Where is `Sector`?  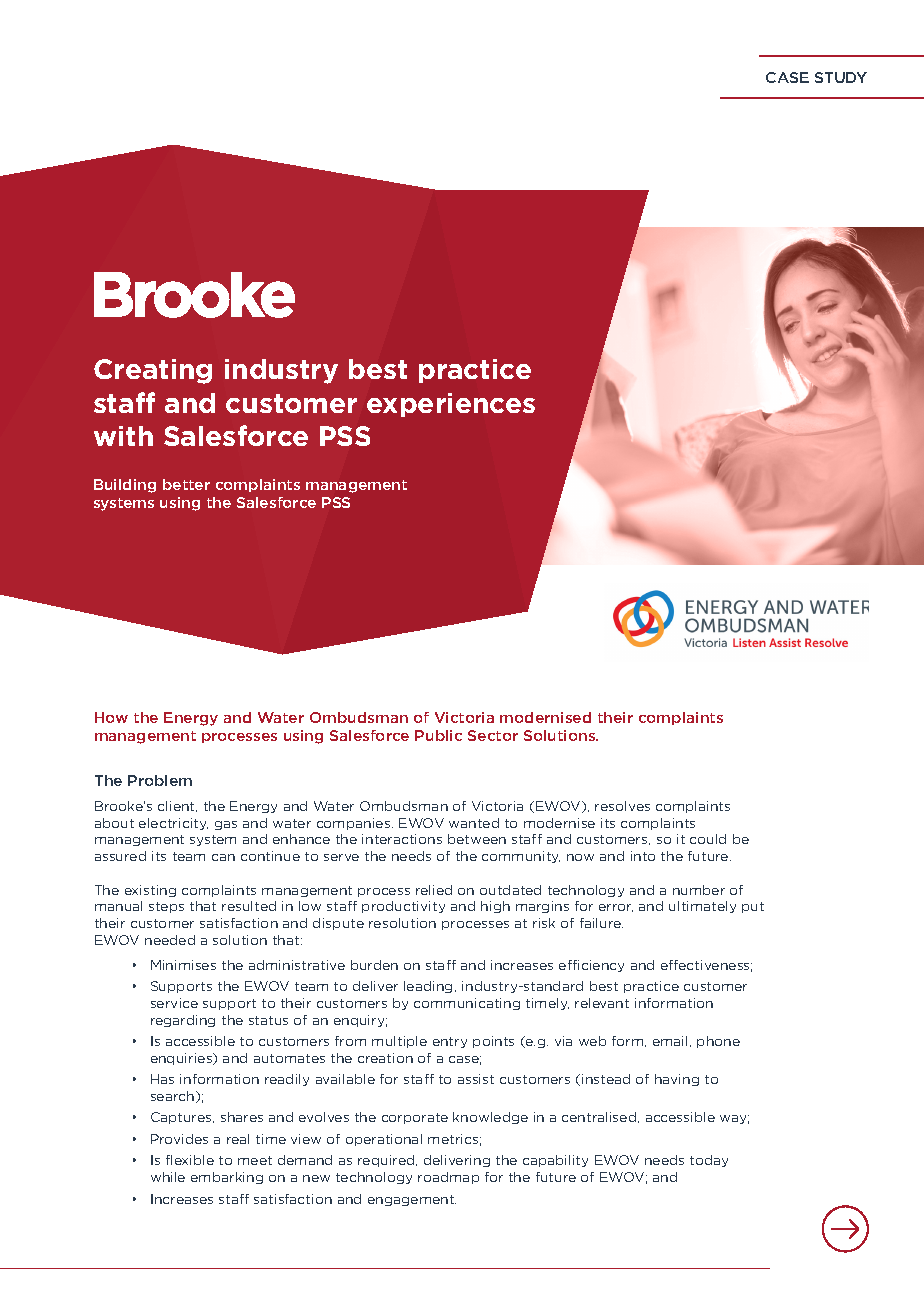
Sector is located at coordinates (493, 735).
